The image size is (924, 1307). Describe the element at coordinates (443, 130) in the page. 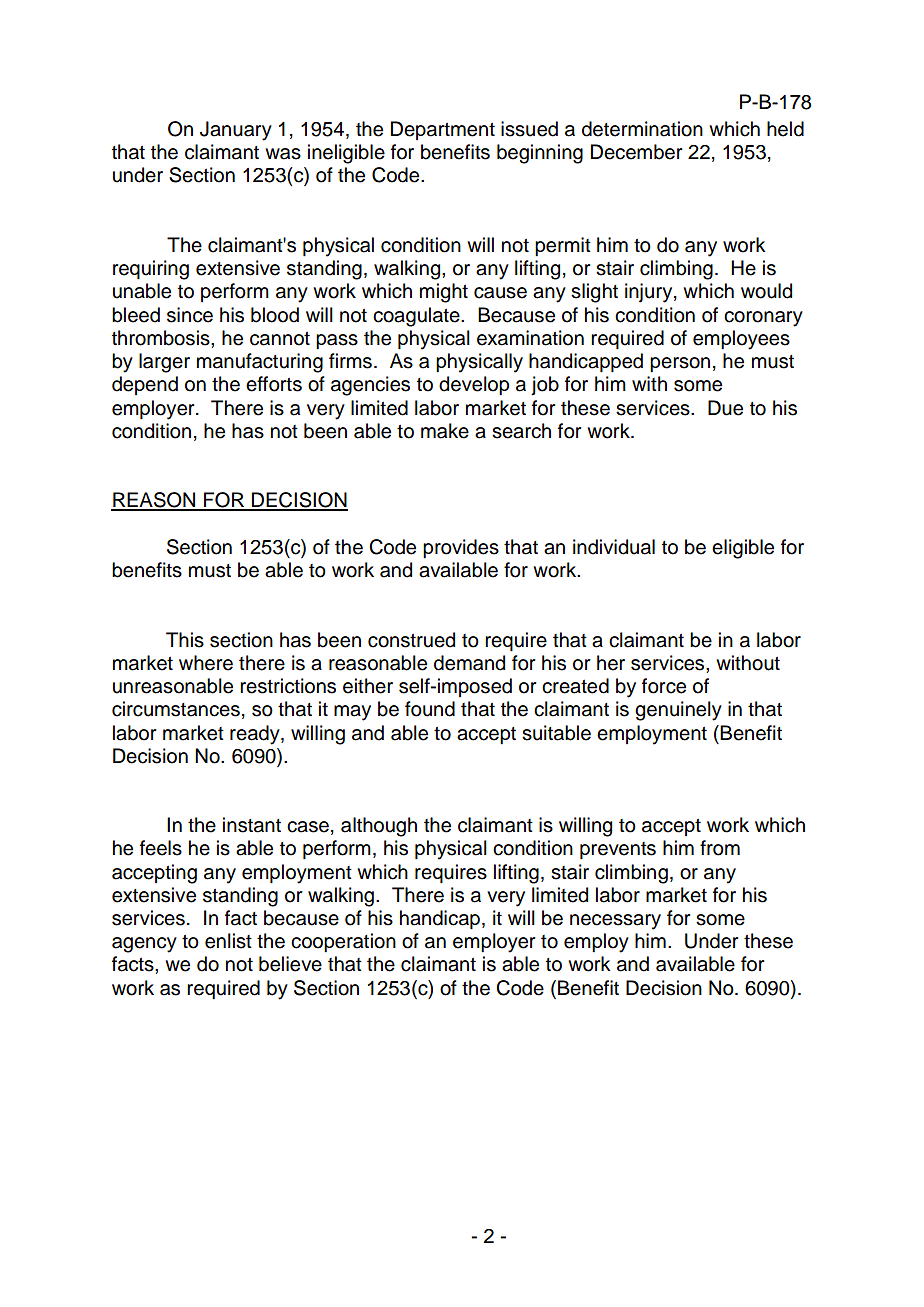

I see `Department` at that location.
